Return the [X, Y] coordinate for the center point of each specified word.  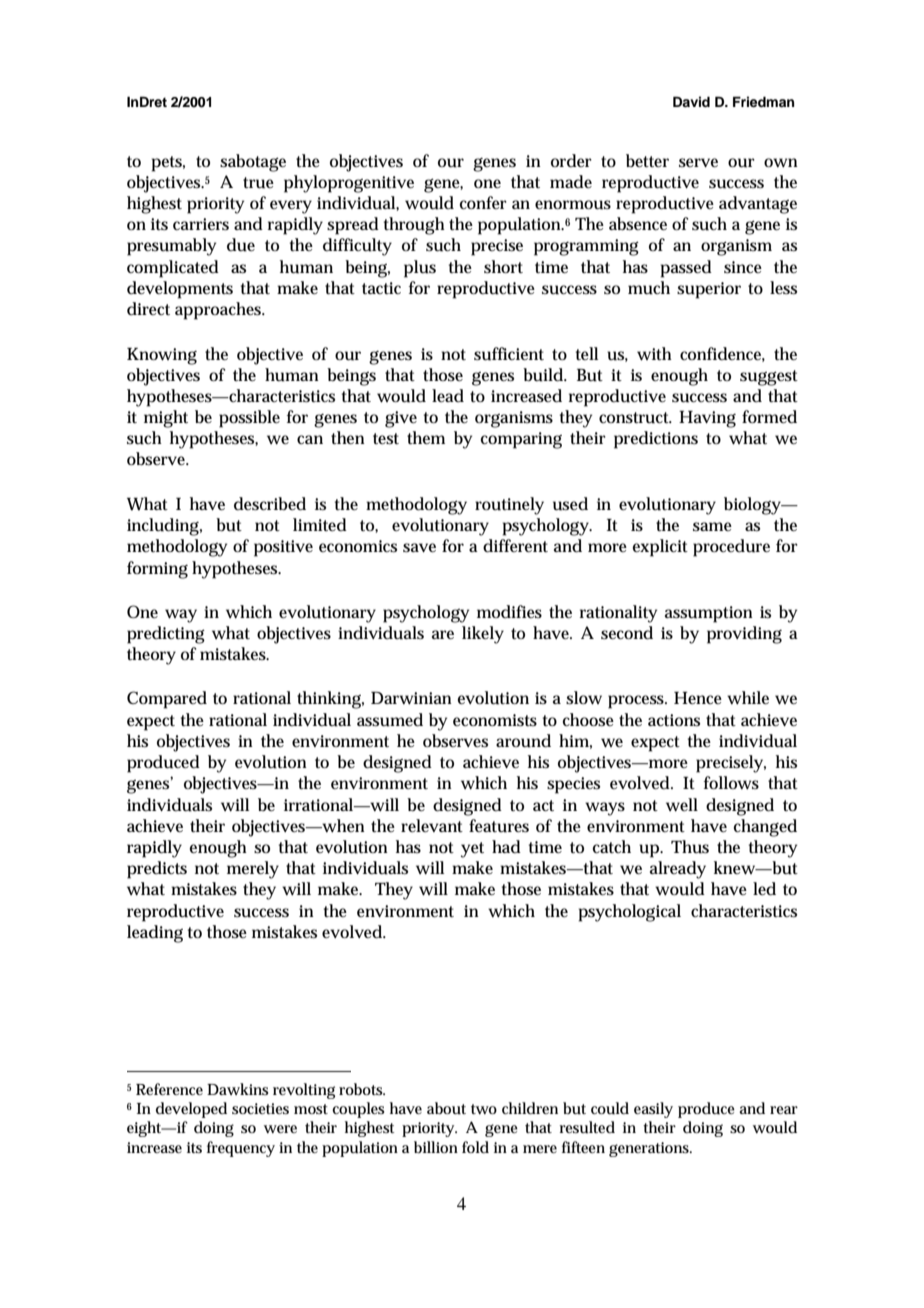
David [691, 101]
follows [731, 782]
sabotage [253, 163]
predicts [157, 870]
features [499, 826]
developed [191, 1110]
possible [249, 419]
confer [483, 202]
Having [707, 419]
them [426, 438]
